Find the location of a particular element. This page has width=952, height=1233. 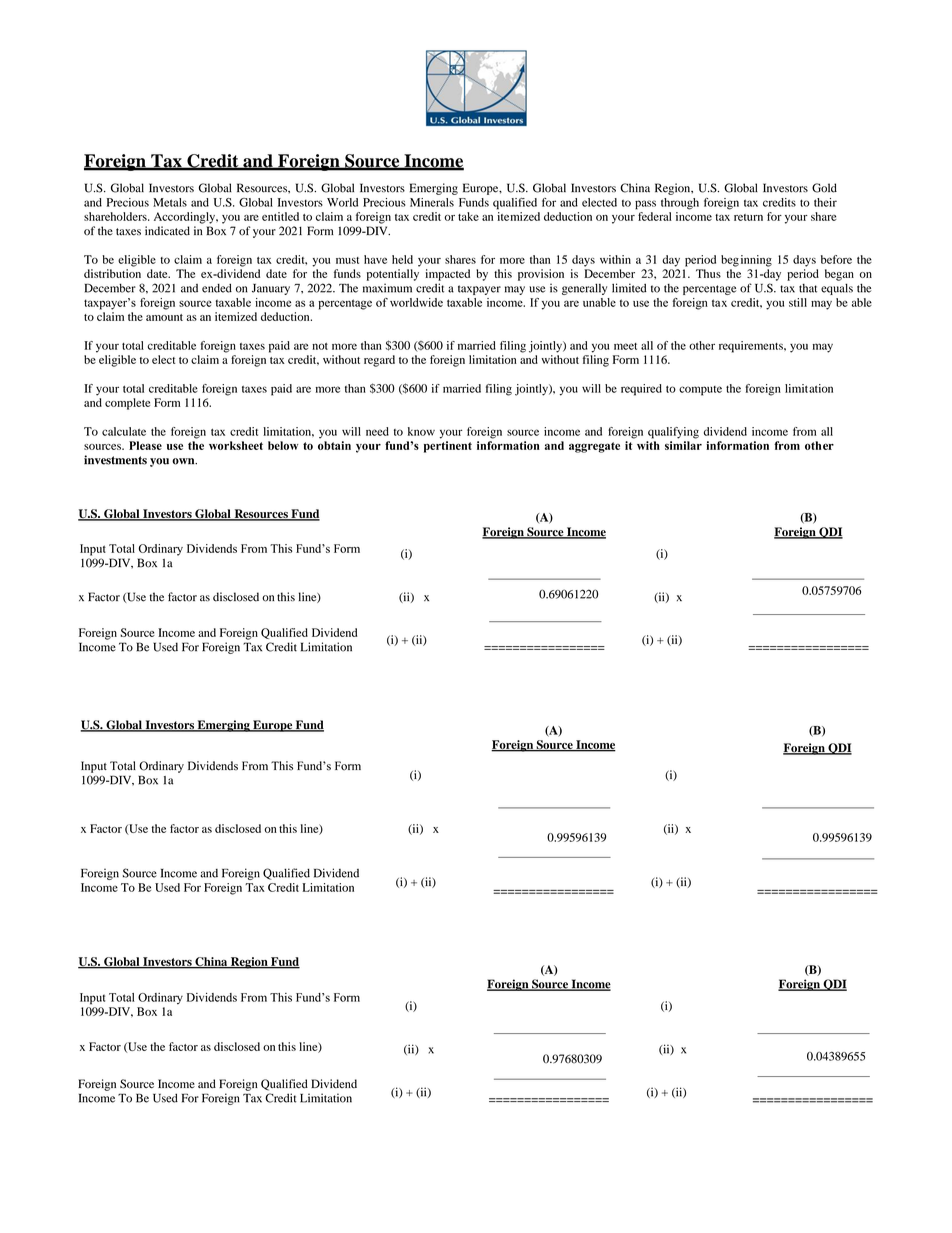

ended is located at coordinates (217, 288).
